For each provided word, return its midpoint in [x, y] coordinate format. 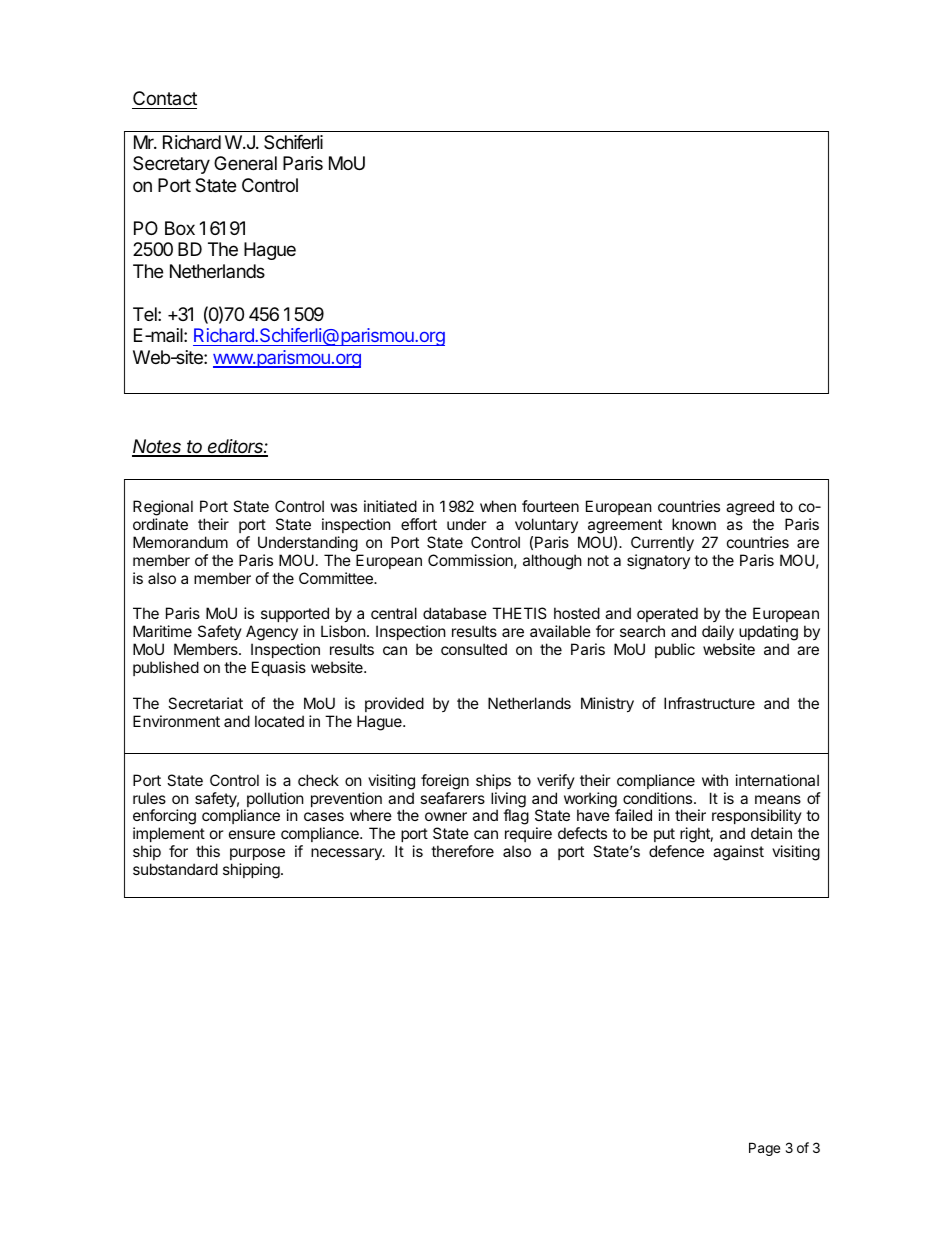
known [694, 524]
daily [718, 634]
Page [764, 1149]
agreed [750, 508]
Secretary [171, 165]
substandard [175, 869]
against [738, 853]
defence [676, 851]
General [245, 163]
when [498, 506]
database [455, 613]
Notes [158, 447]
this [208, 851]
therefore [462, 851]
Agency [272, 634]
